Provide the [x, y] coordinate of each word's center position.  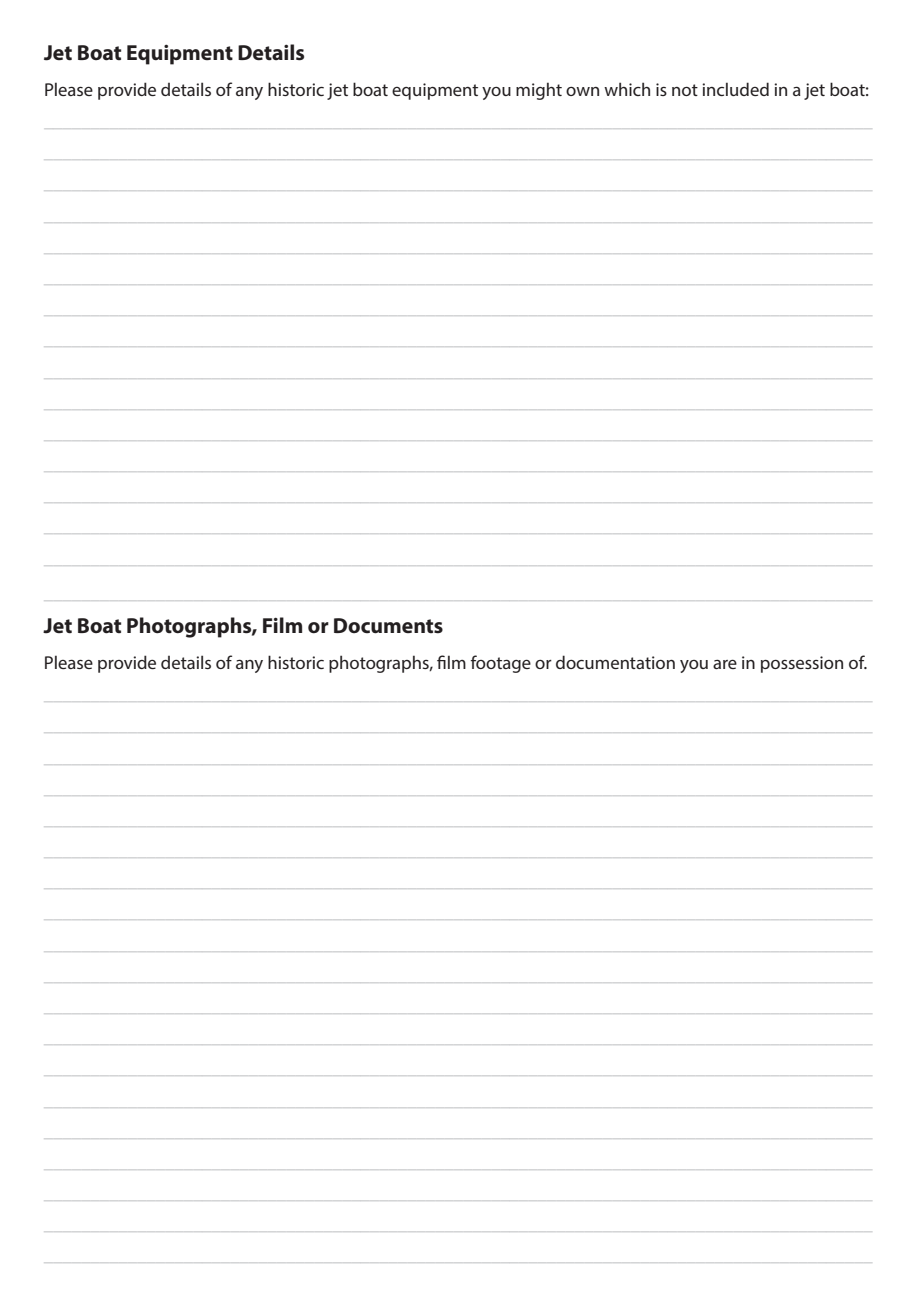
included [735, 89]
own [582, 91]
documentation [615, 662]
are [725, 664]
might [539, 91]
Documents [388, 626]
